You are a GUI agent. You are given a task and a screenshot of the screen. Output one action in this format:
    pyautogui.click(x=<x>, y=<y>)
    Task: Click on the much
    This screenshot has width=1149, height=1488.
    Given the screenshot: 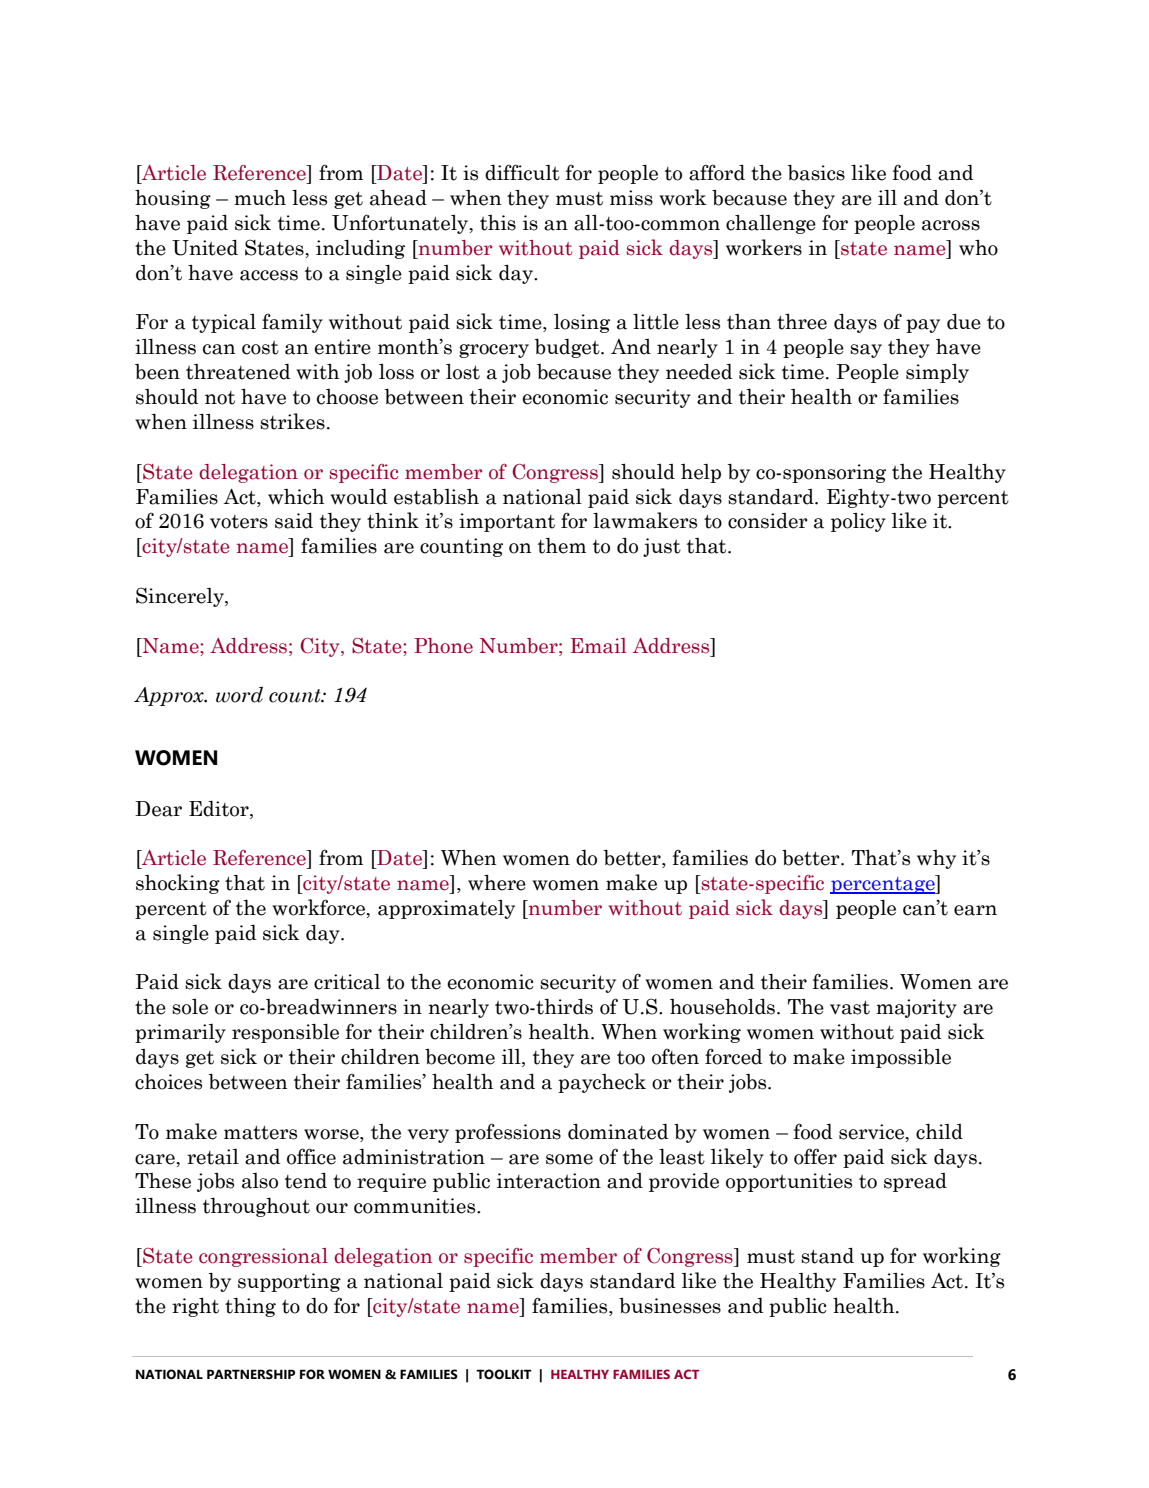 What is the action you would take?
    pyautogui.click(x=260, y=198)
